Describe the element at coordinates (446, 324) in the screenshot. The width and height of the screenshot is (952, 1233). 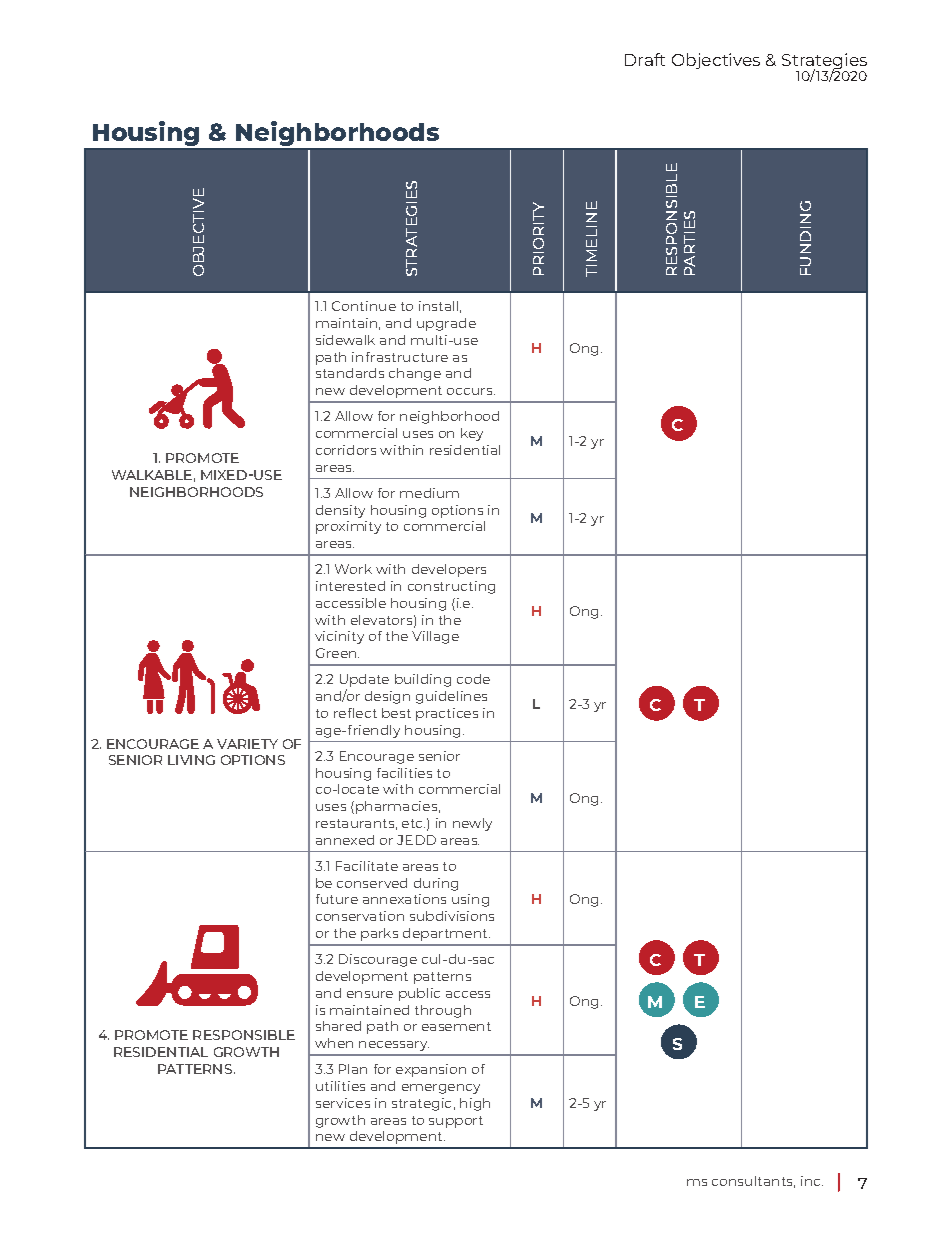
I see `upgrade` at that location.
